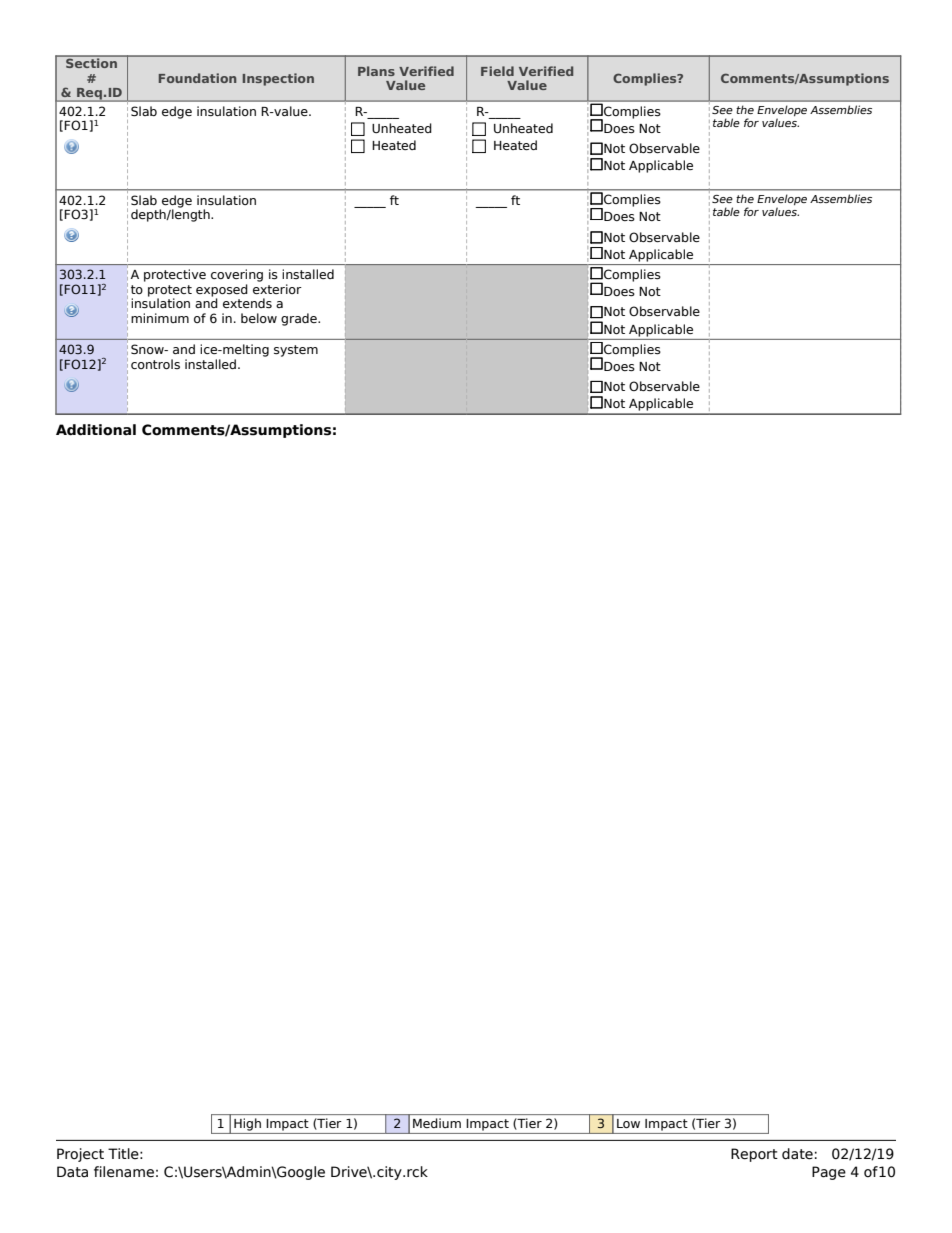 Image resolution: width=952 pixels, height=1233 pixels. What do you see at coordinates (797, 1154) in the page?
I see `date` at bounding box center [797, 1154].
